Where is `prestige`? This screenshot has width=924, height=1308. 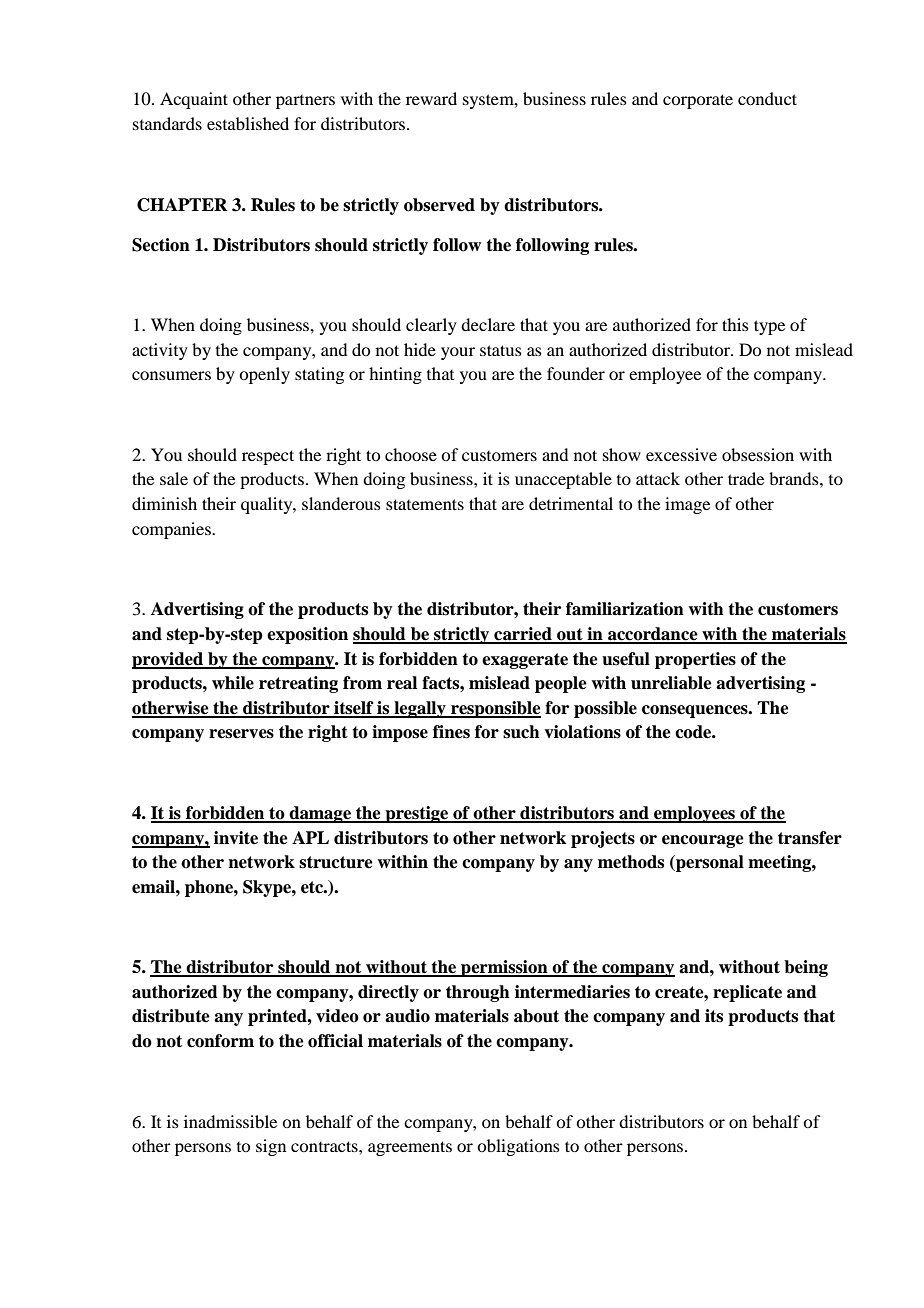 prestige is located at coordinates (417, 814).
